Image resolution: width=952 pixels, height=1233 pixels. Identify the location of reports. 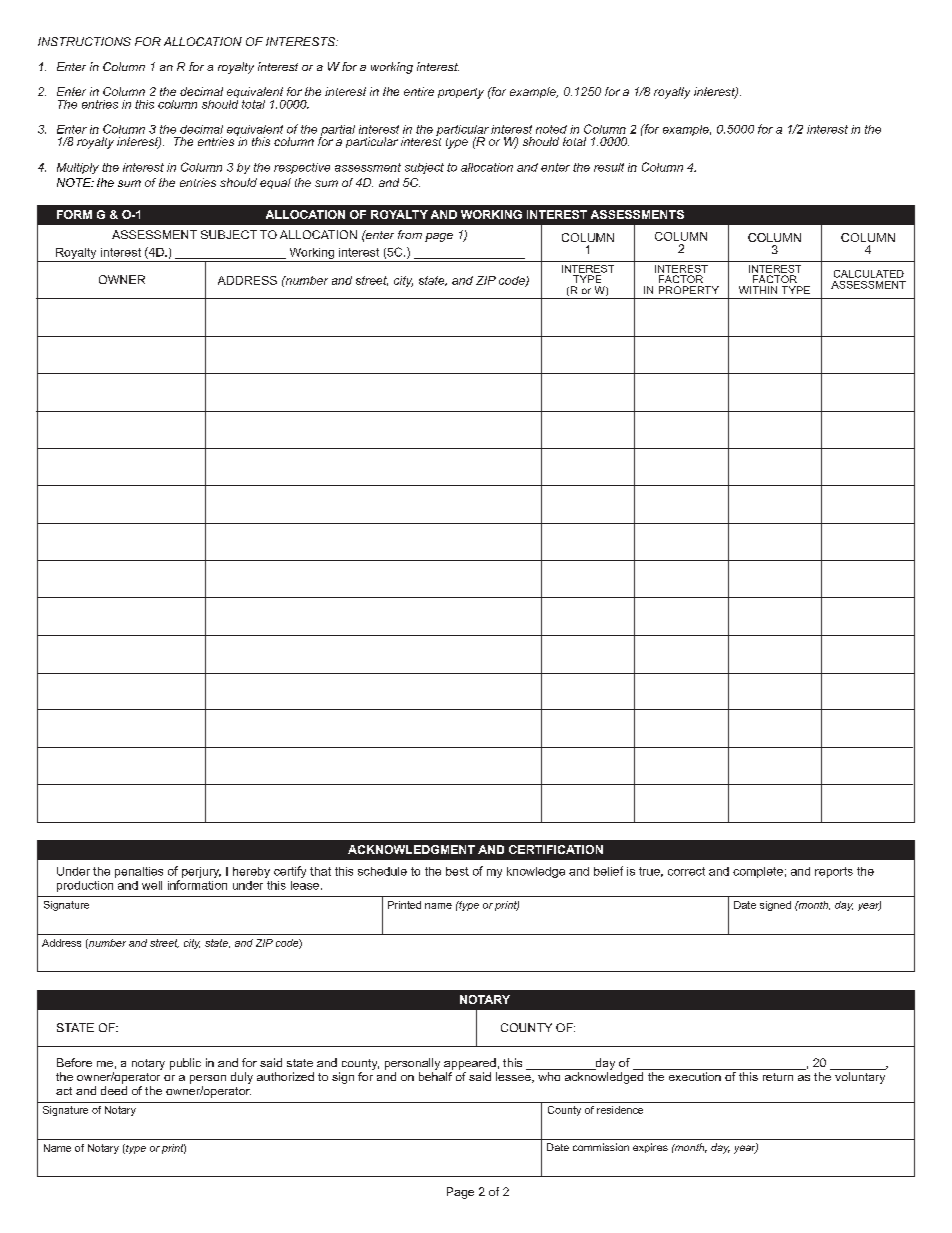
(834, 872).
